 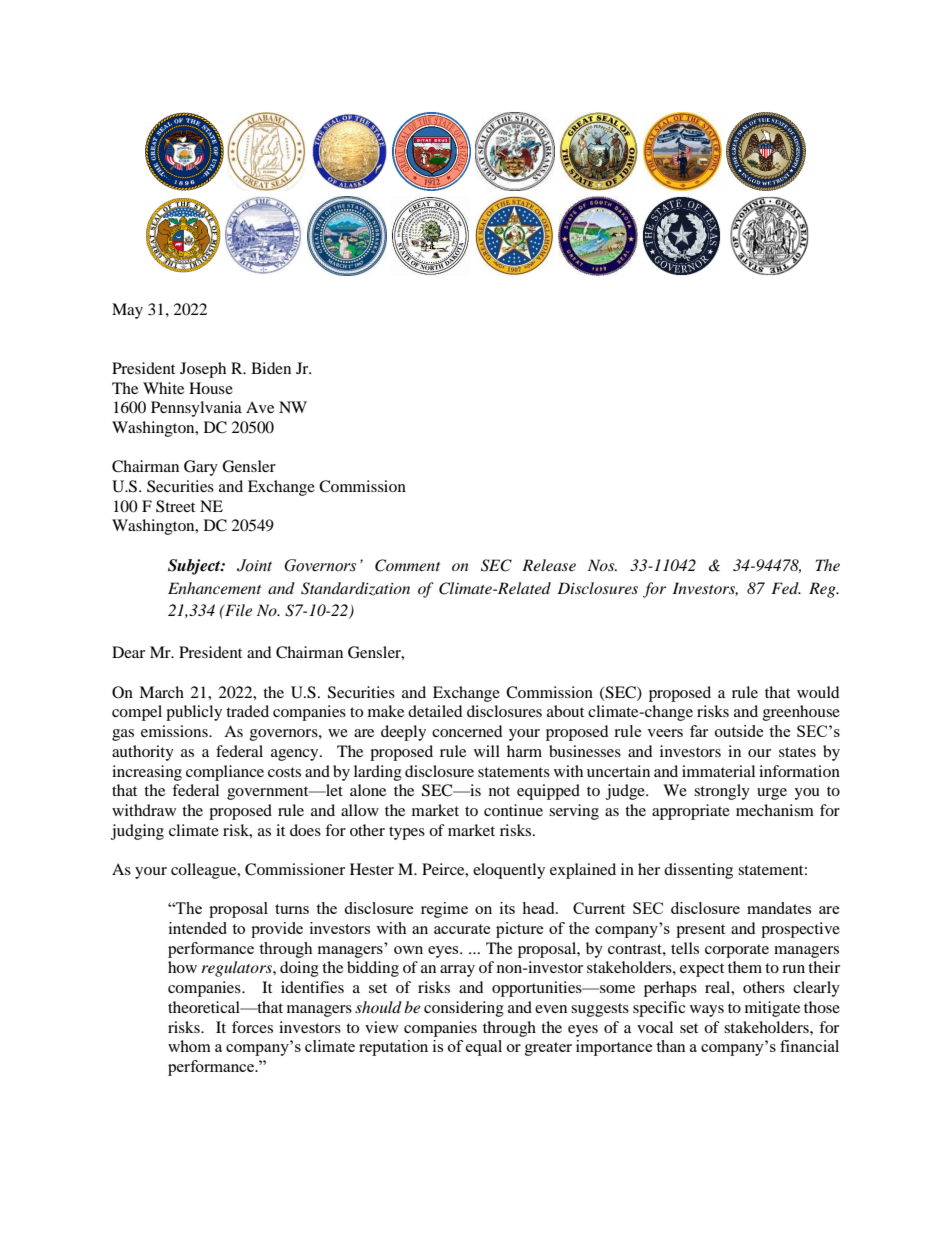 What do you see at coordinates (189, 1046) in the image?
I see `whom` at bounding box center [189, 1046].
